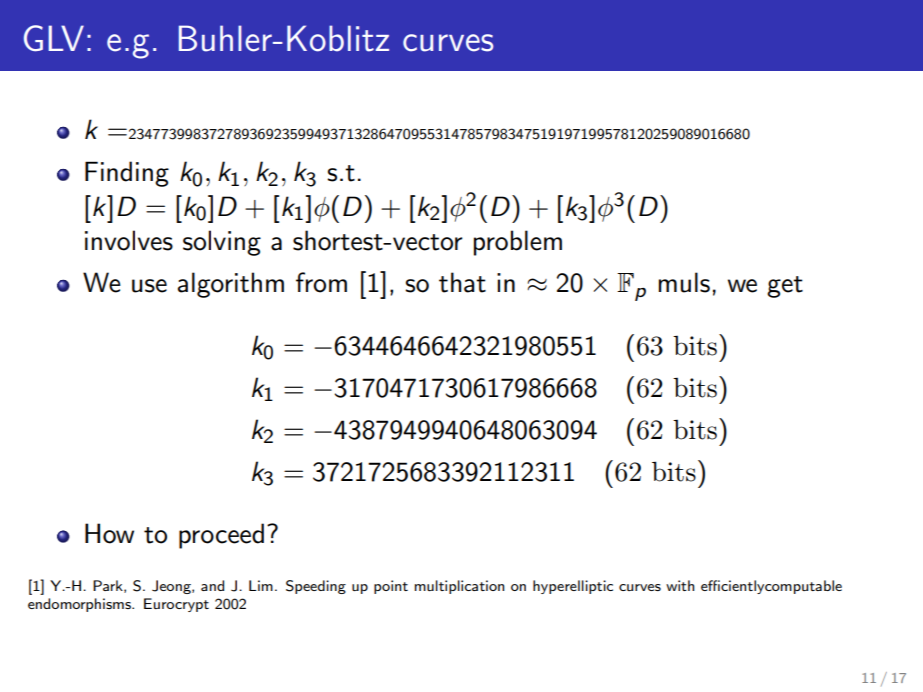 The width and height of the page is (923, 692). I want to click on multiplication, so click(460, 587).
